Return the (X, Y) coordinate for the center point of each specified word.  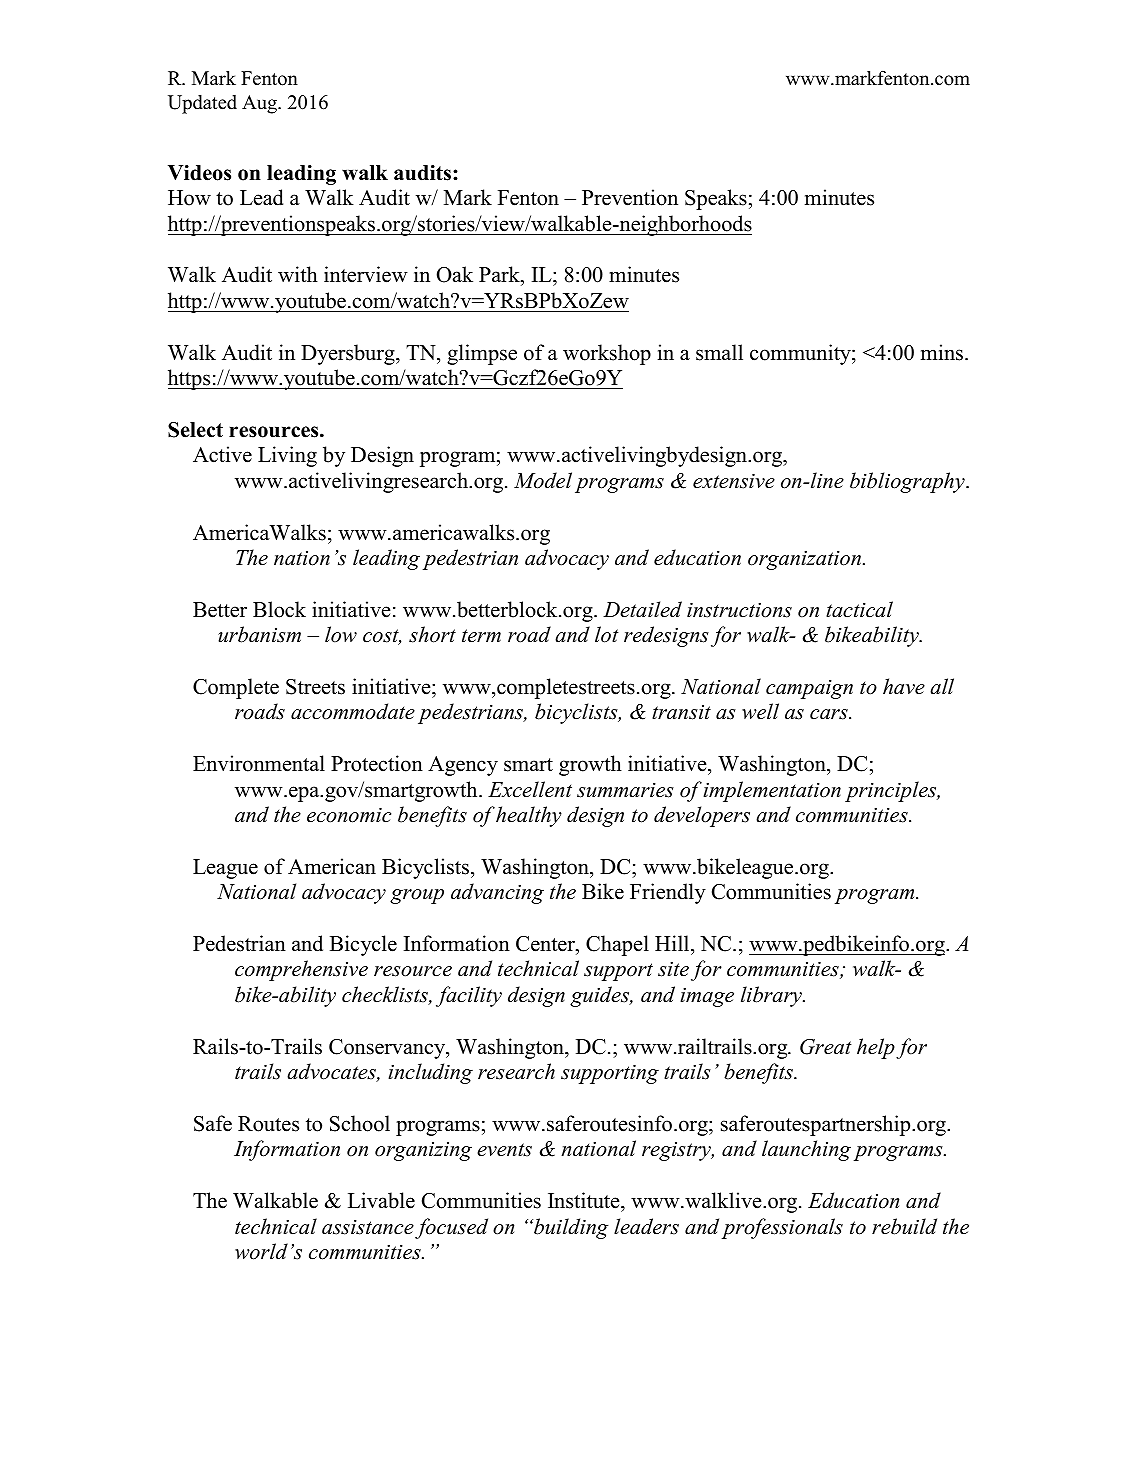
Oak (455, 274)
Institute (585, 1200)
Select (195, 430)
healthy (529, 816)
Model (543, 480)
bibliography (908, 482)
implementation (772, 791)
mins (943, 352)
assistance (368, 1227)
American (332, 866)
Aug (261, 104)
